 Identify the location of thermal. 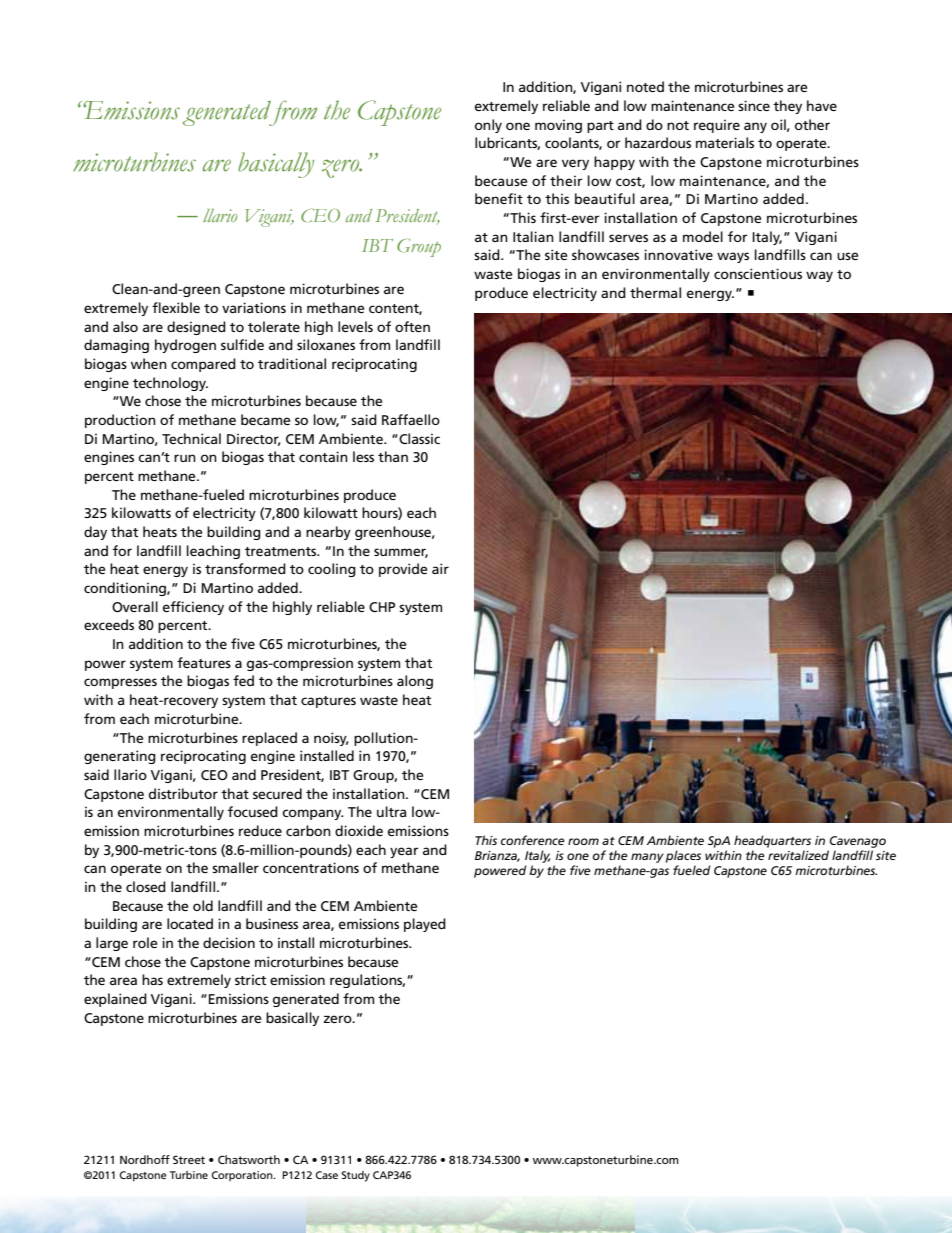
(655, 292).
